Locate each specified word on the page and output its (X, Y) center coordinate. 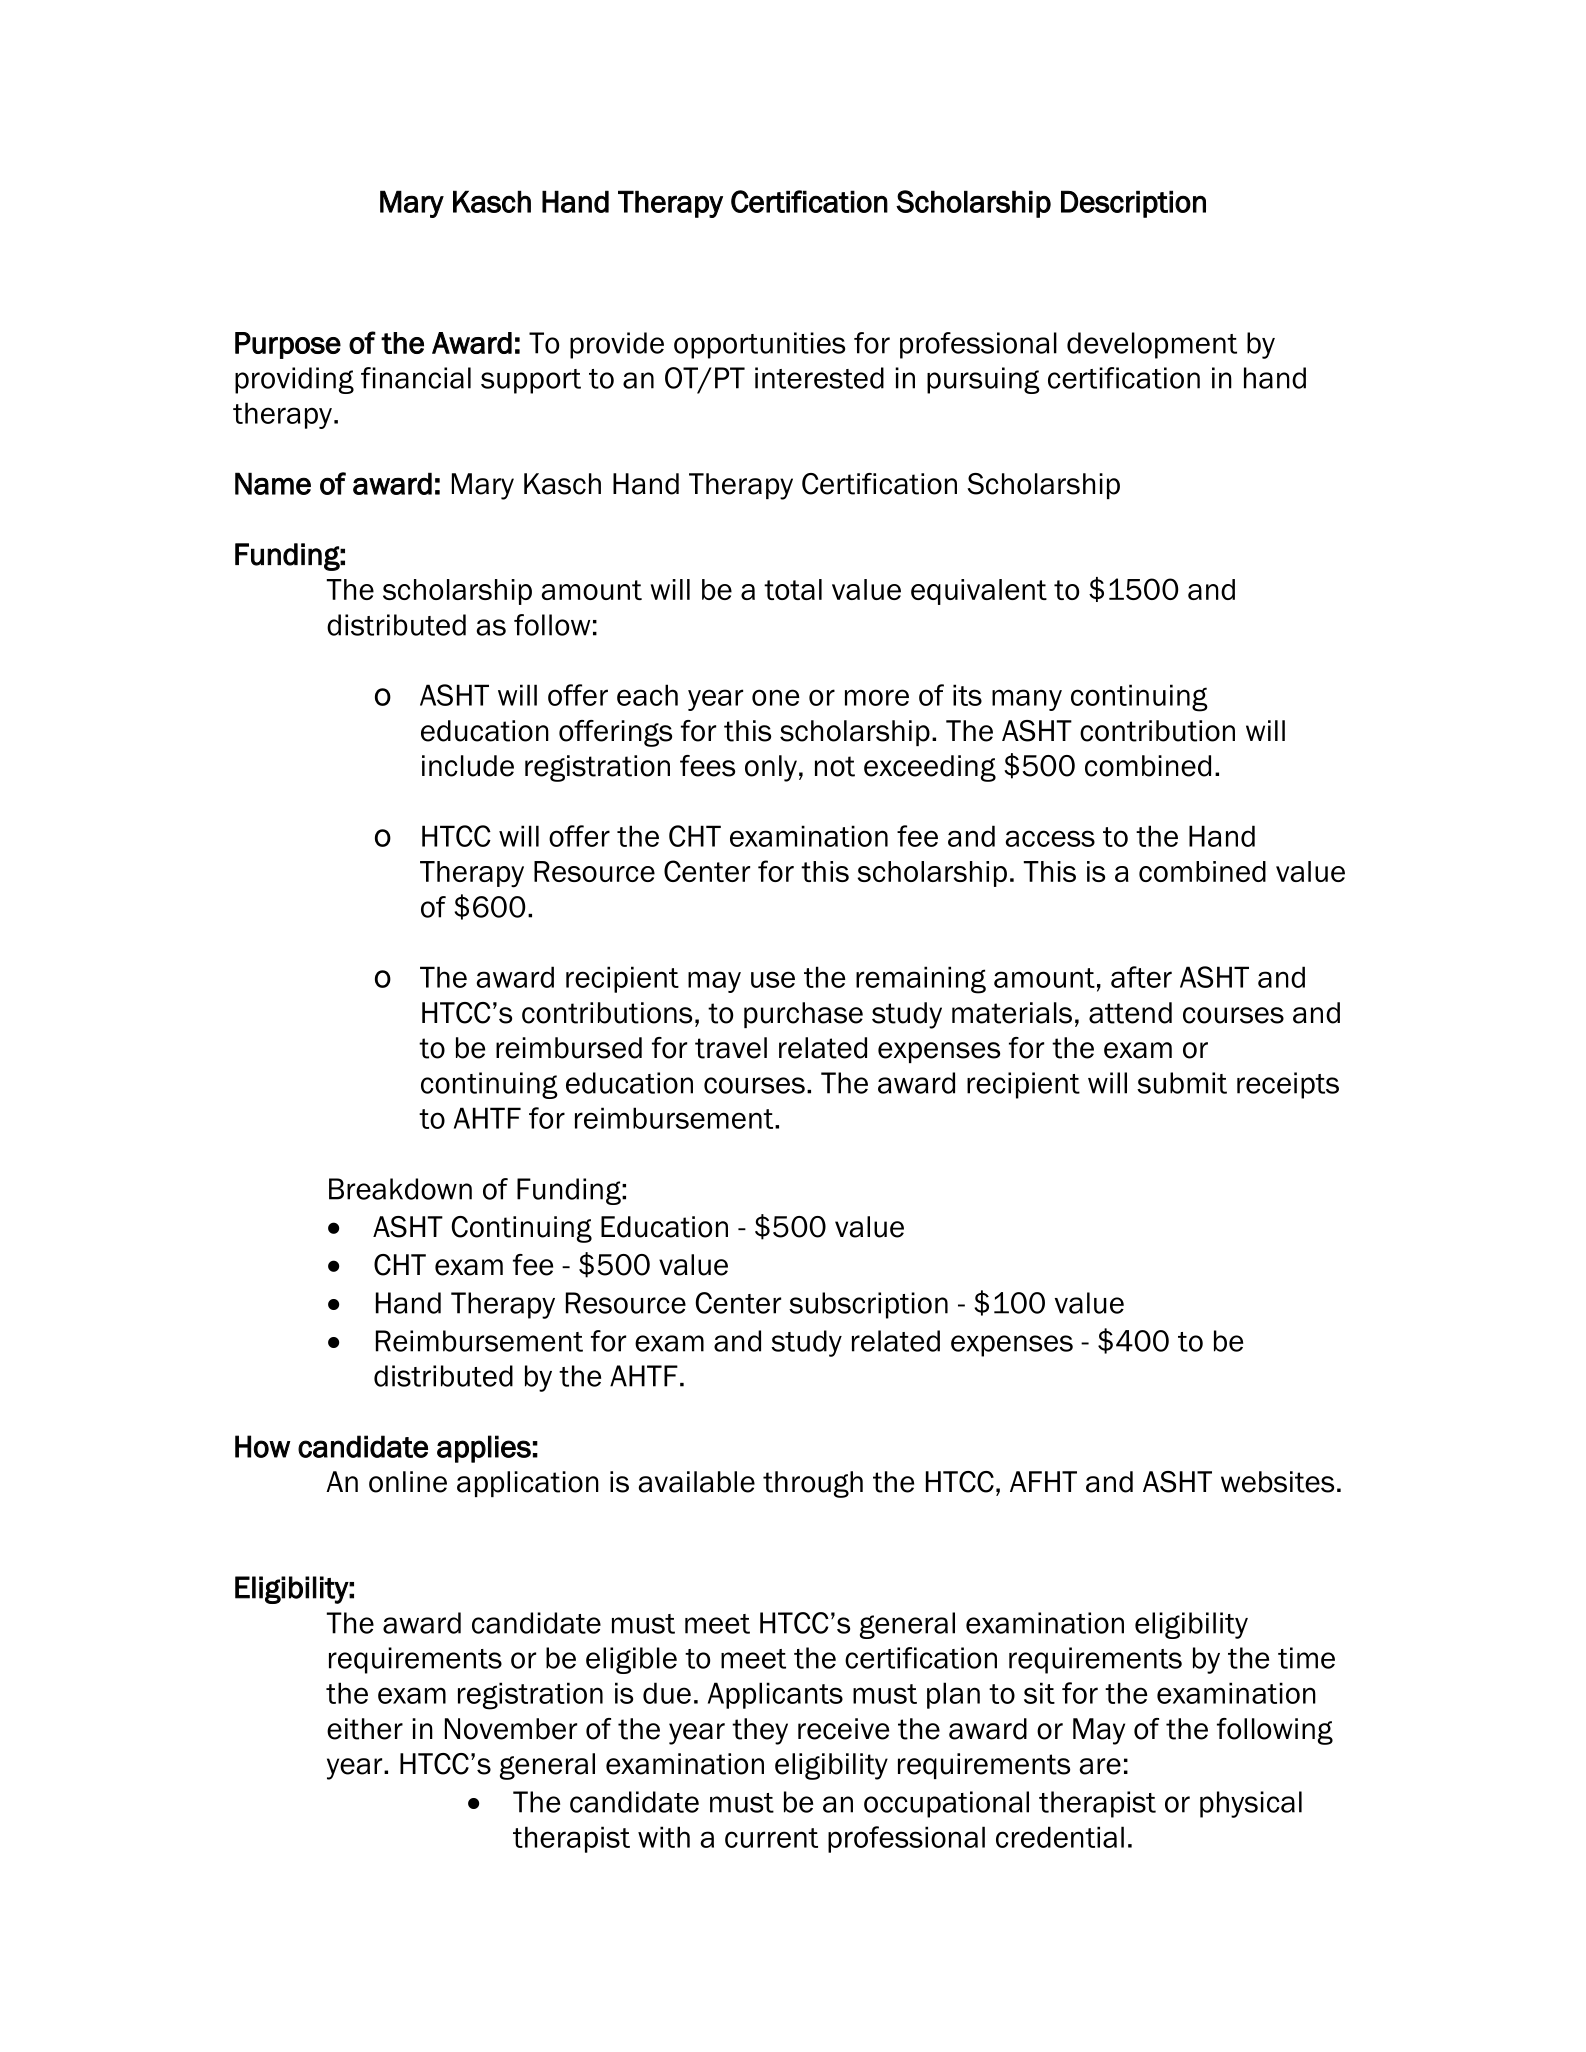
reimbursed (569, 1048)
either (365, 1729)
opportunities (759, 345)
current (771, 1838)
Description (1133, 204)
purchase (803, 1015)
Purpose (288, 345)
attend (1130, 1013)
